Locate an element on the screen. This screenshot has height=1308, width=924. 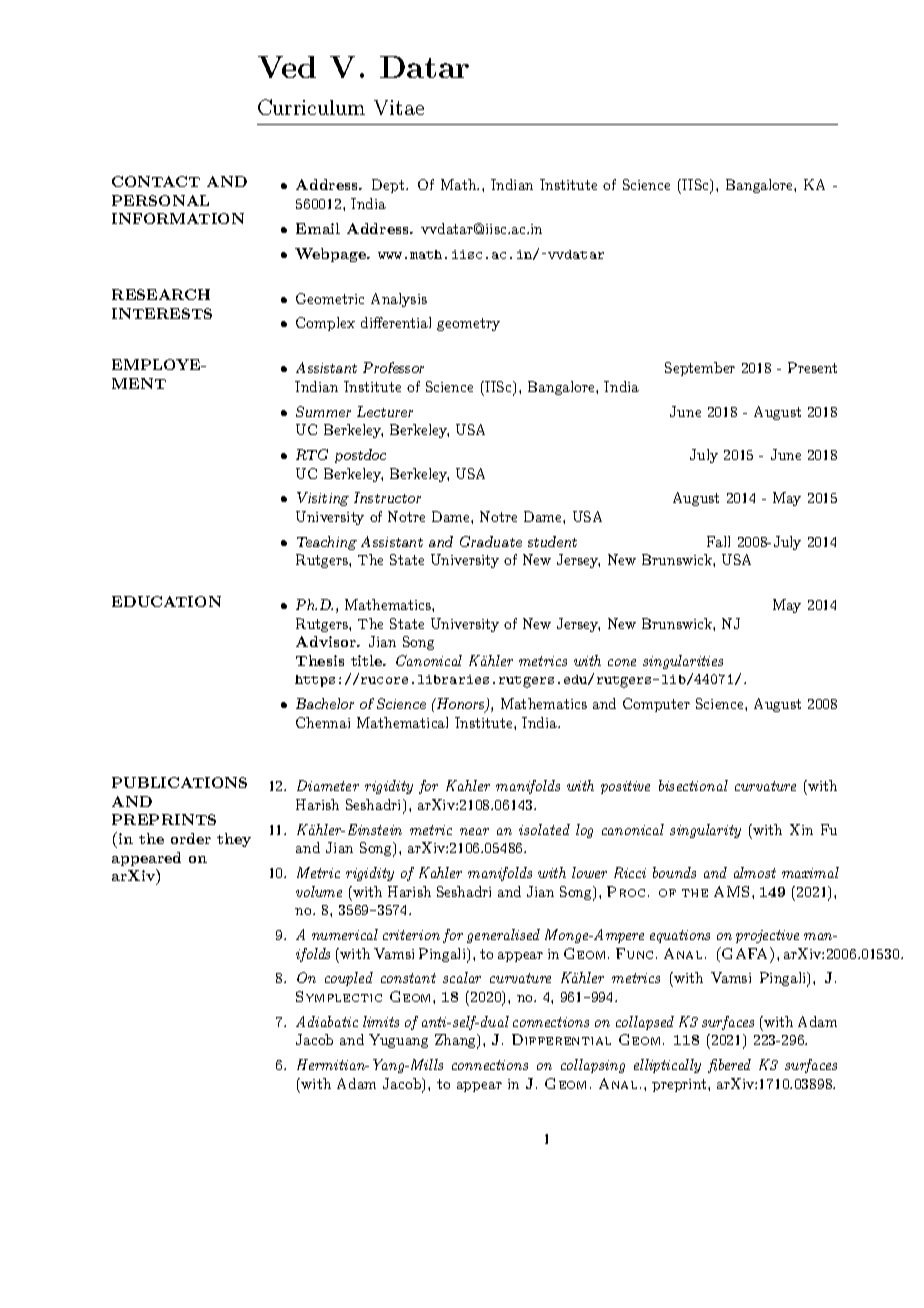
Professor is located at coordinates (393, 367).
